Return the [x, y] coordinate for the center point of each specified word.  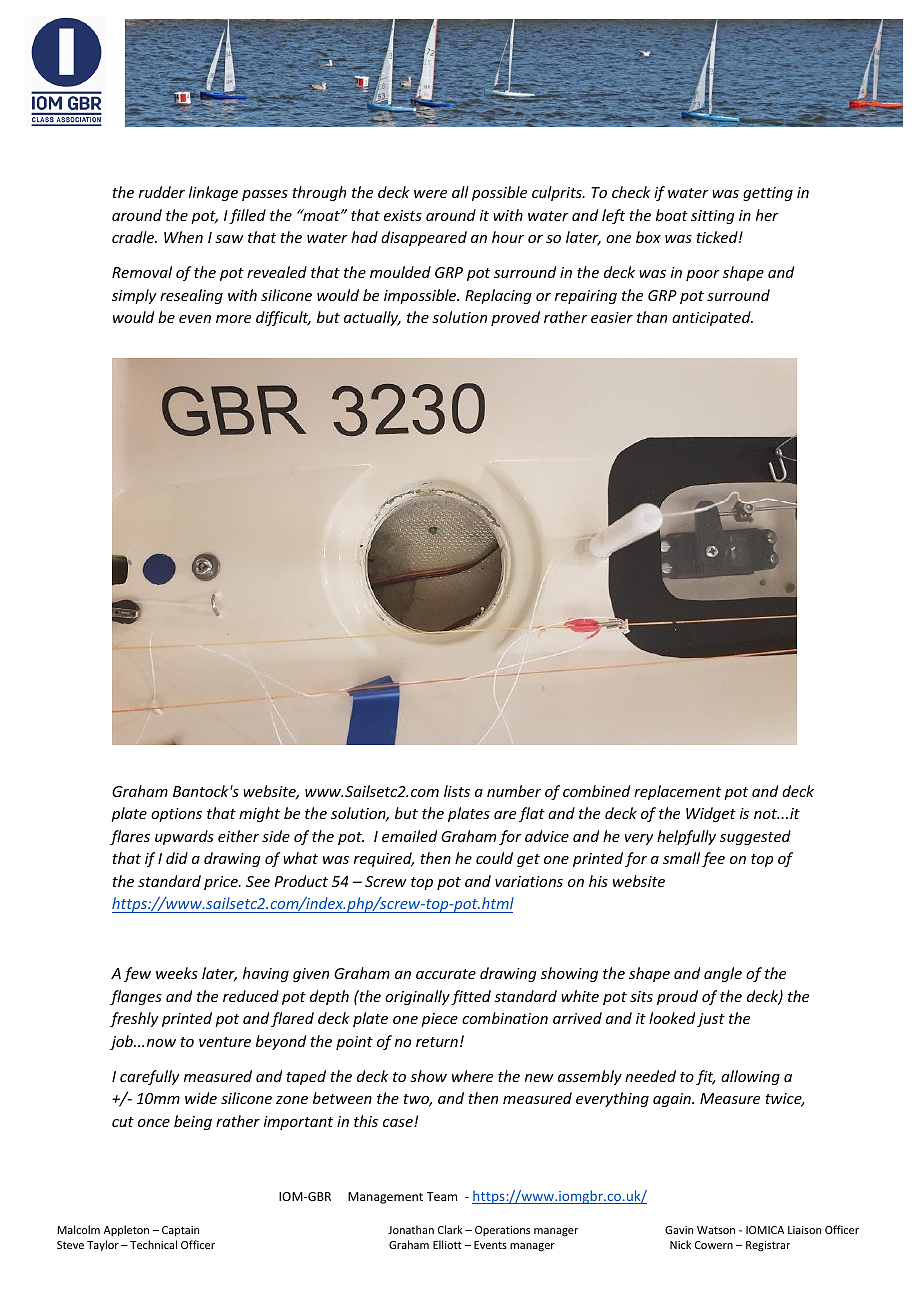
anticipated [712, 318]
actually [372, 318]
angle [723, 974]
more [233, 319]
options [176, 815]
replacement [677, 792]
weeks [177, 973]
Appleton [126, 1230]
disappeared [424, 238]
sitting [713, 217]
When [183, 237]
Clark [450, 1229]
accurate [446, 974]
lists [457, 791]
